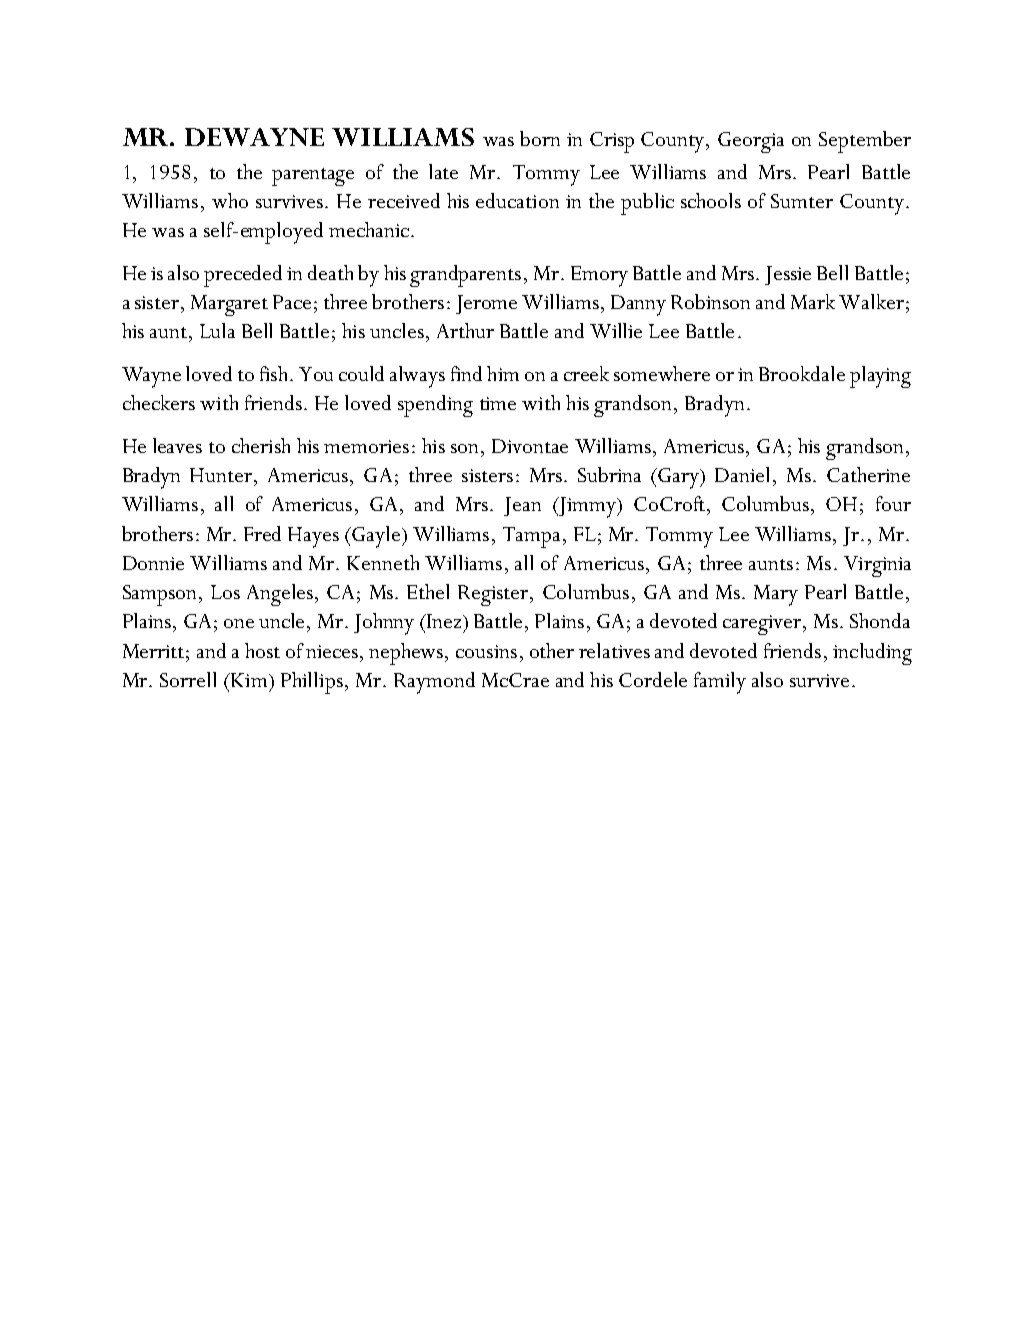 The width and height of the page is (1033, 1337). I want to click on Margaret, so click(229, 305).
